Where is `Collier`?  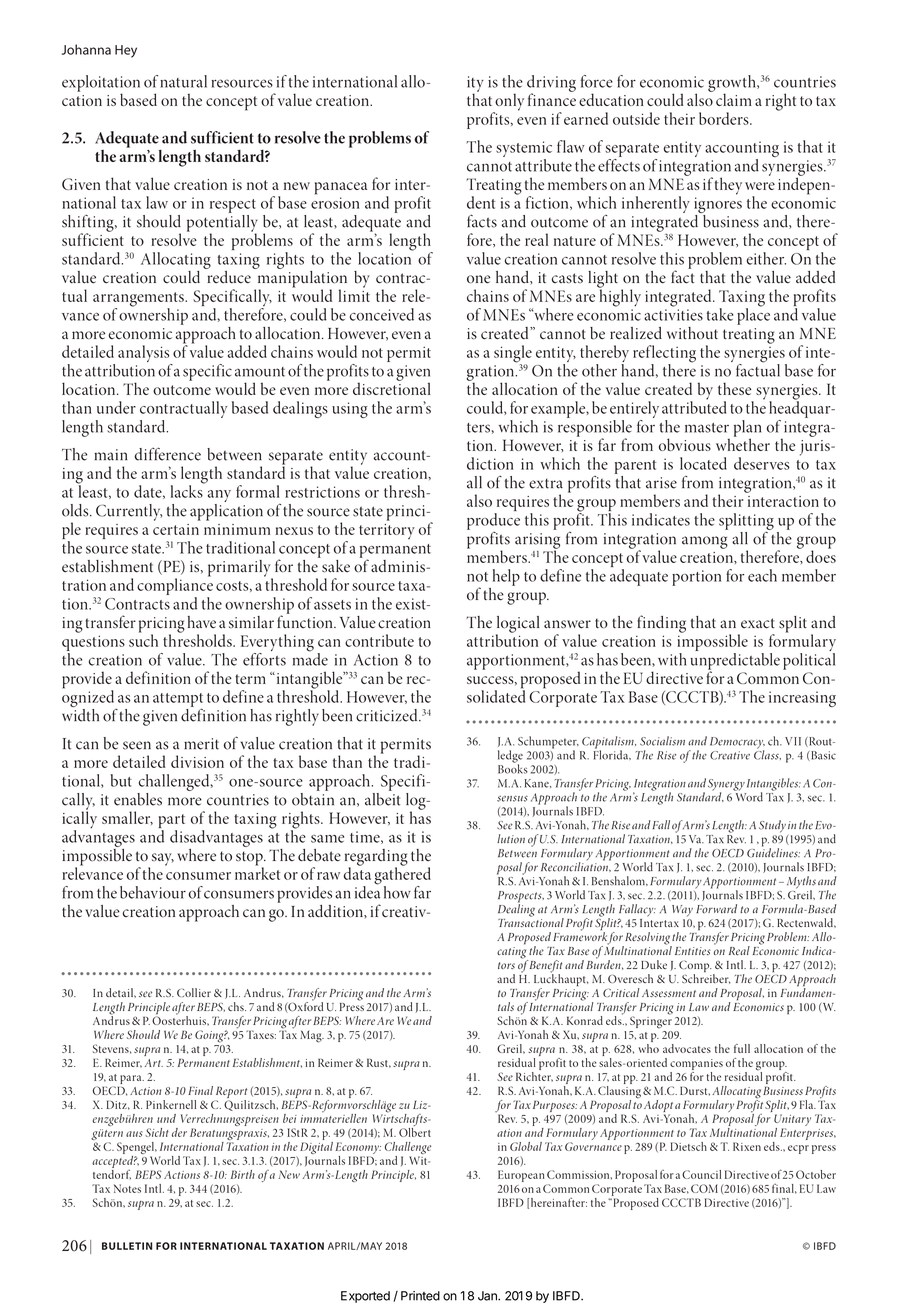 Collier is located at coordinates (194, 992).
